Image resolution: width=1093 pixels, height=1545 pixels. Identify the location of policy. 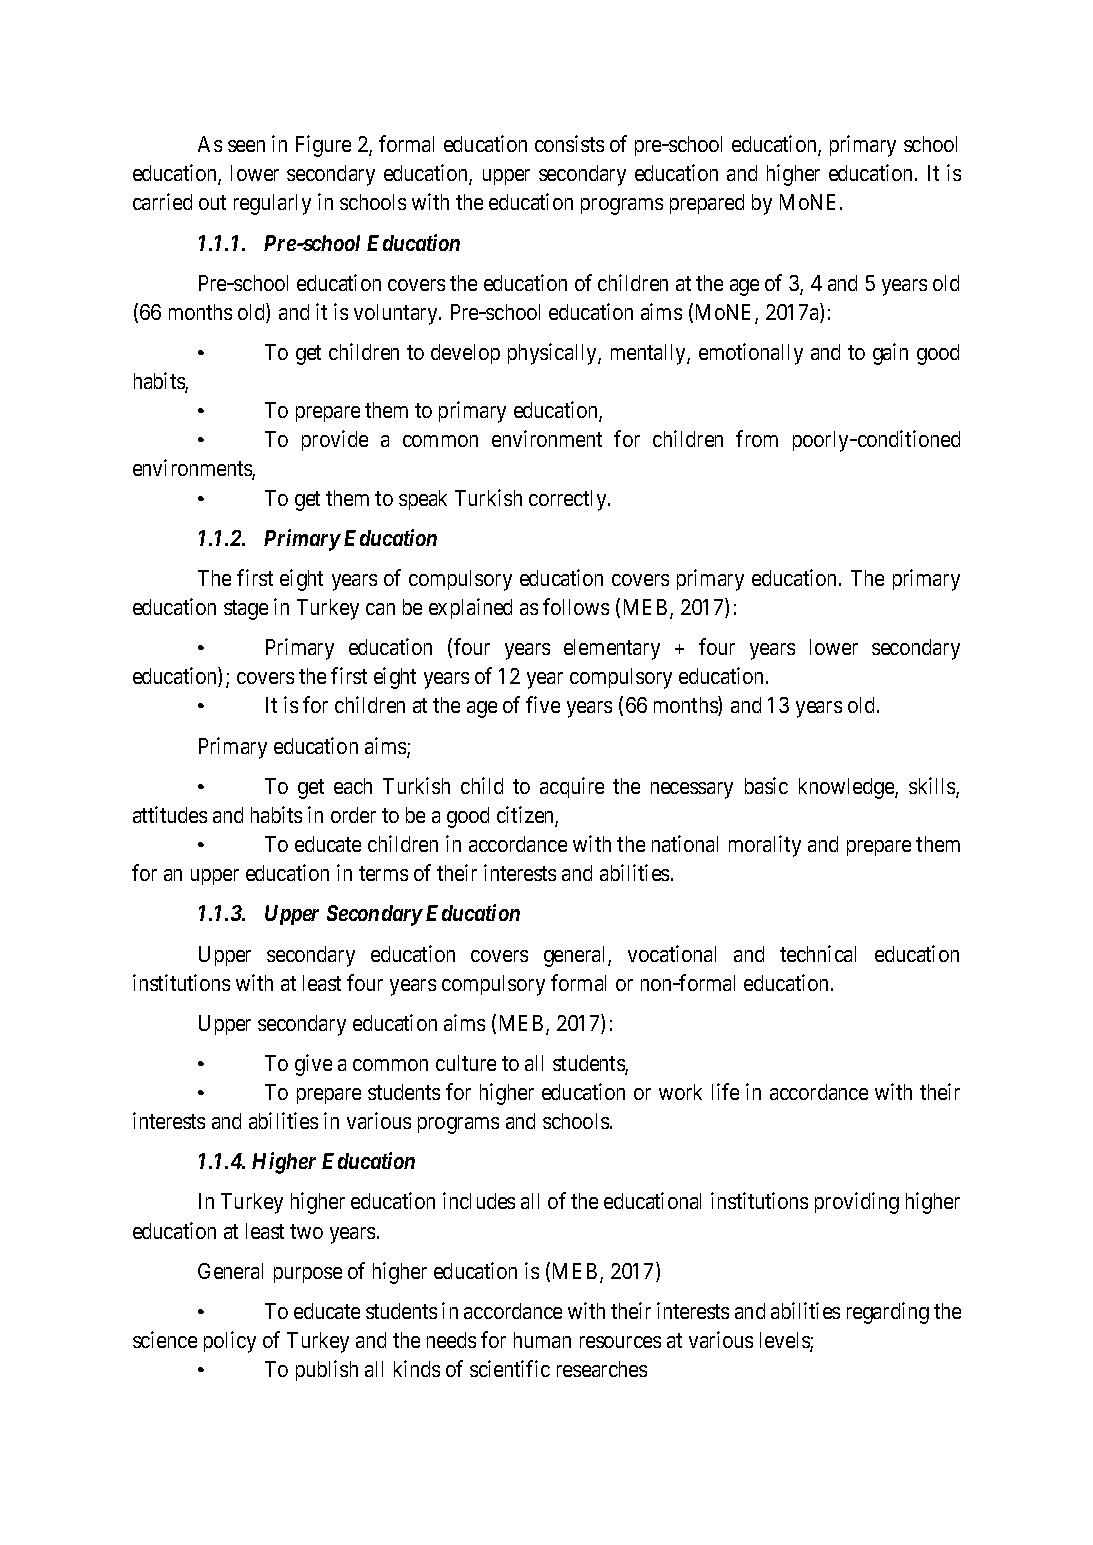
(230, 1342).
